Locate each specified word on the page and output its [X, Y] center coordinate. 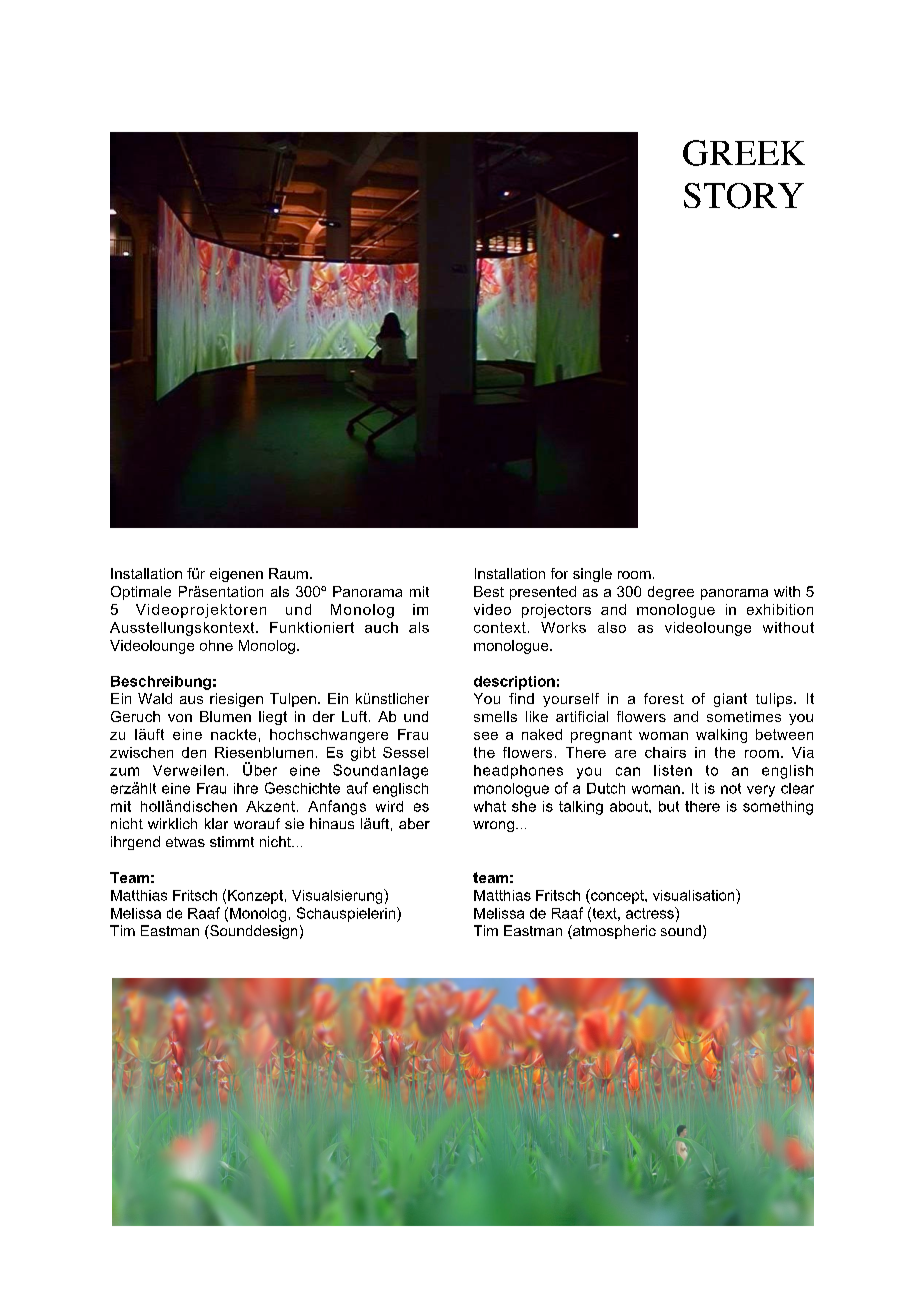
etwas [185, 842]
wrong [493, 826]
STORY [744, 196]
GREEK [744, 153]
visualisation [695, 895]
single [592, 575]
